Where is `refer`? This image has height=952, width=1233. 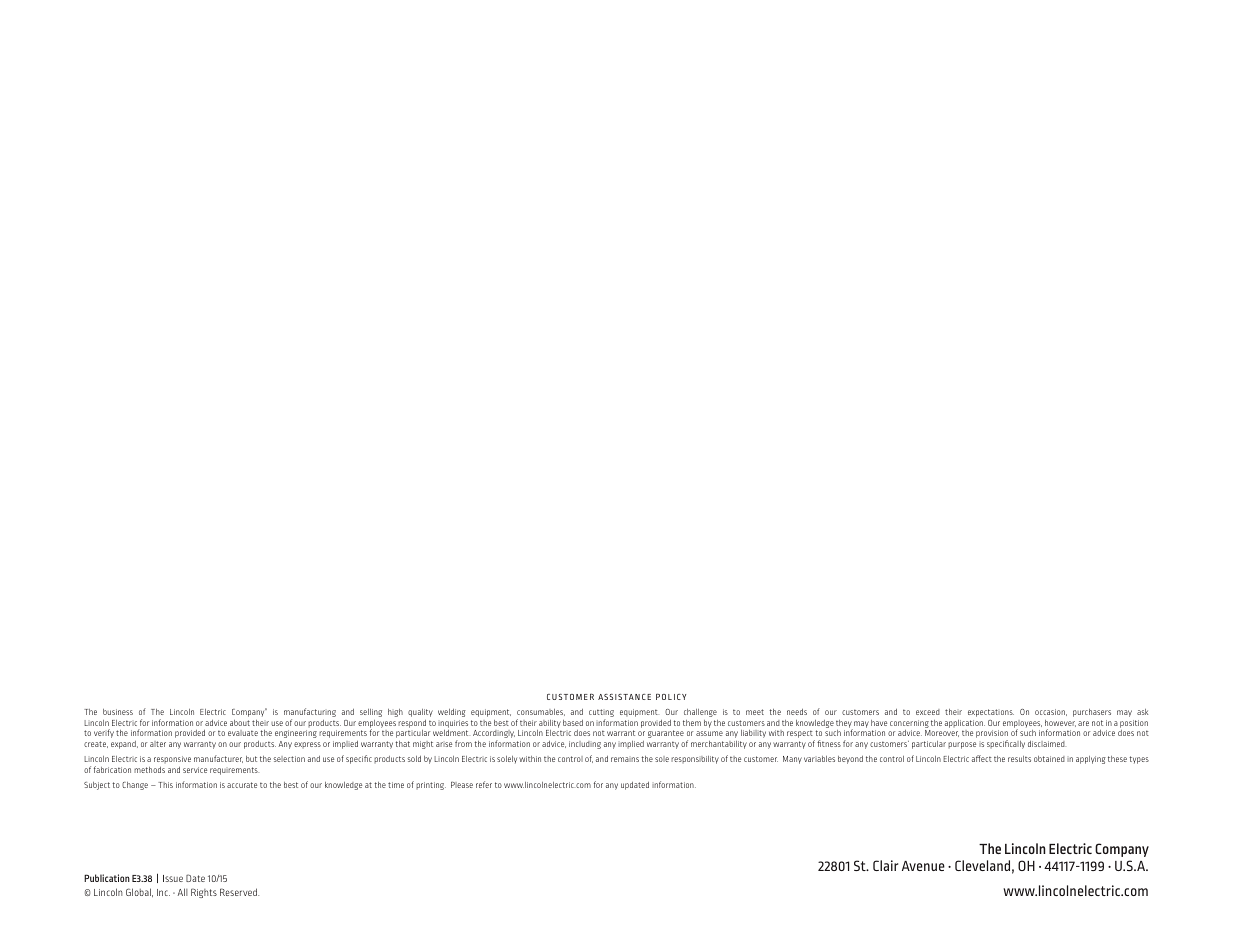 refer is located at coordinates (484, 784).
